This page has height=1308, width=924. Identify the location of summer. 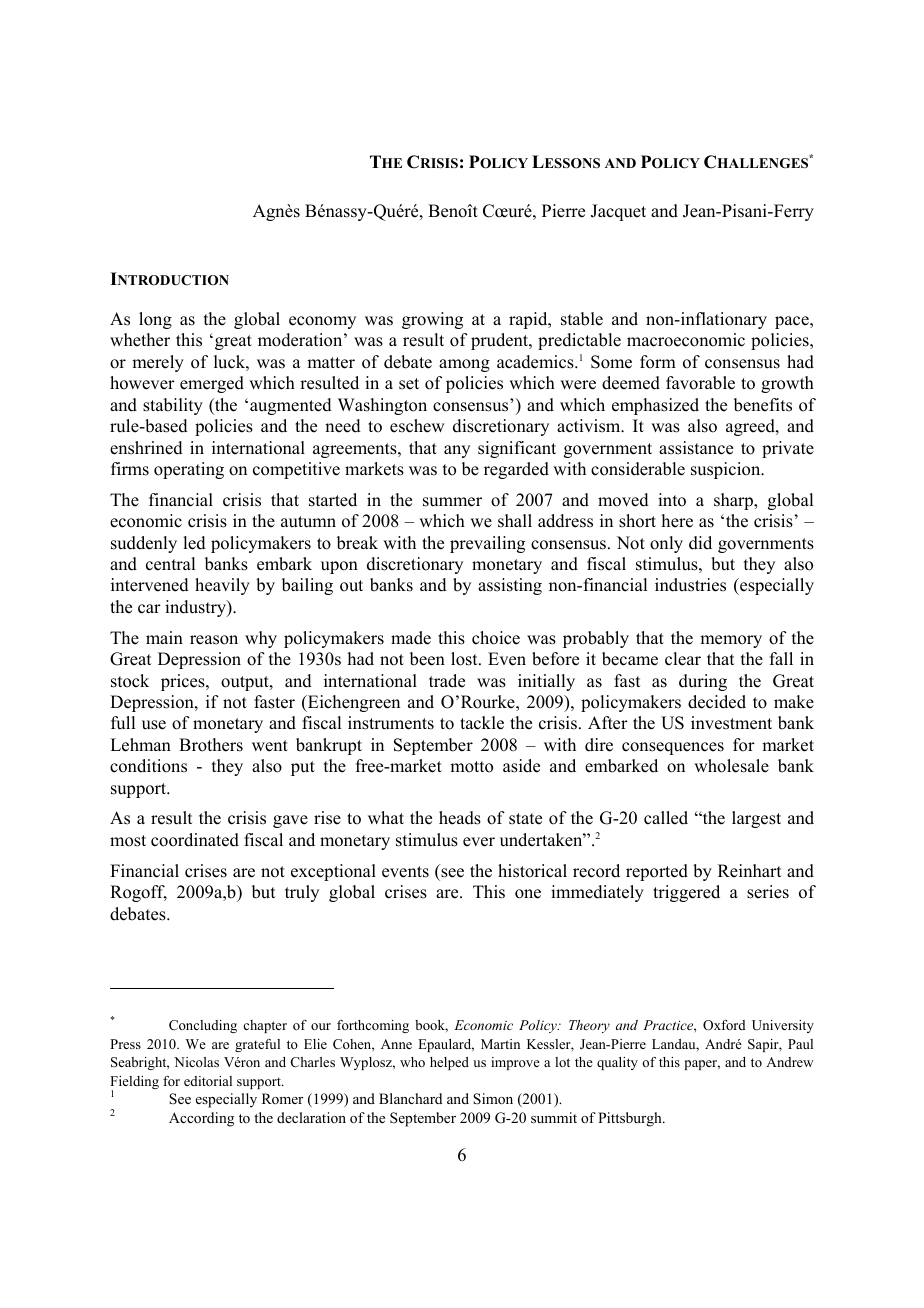
(452, 502).
